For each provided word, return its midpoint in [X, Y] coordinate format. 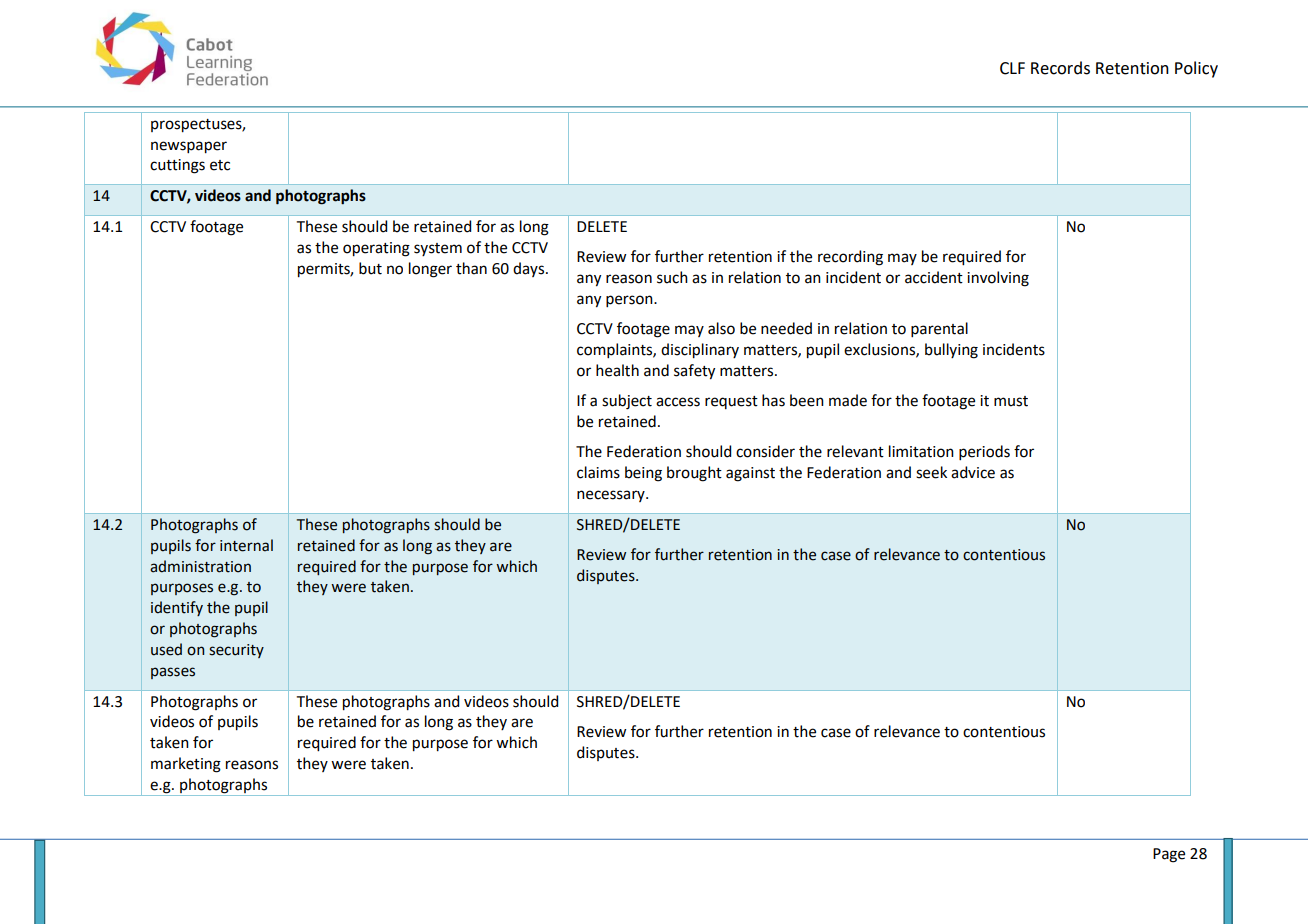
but [370, 268]
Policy [1196, 69]
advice [973, 472]
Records [1060, 68]
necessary [612, 496]
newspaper [189, 147]
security [236, 651]
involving [998, 279]
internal [246, 545]
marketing [186, 765]
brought [694, 474]
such [672, 277]
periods [984, 452]
